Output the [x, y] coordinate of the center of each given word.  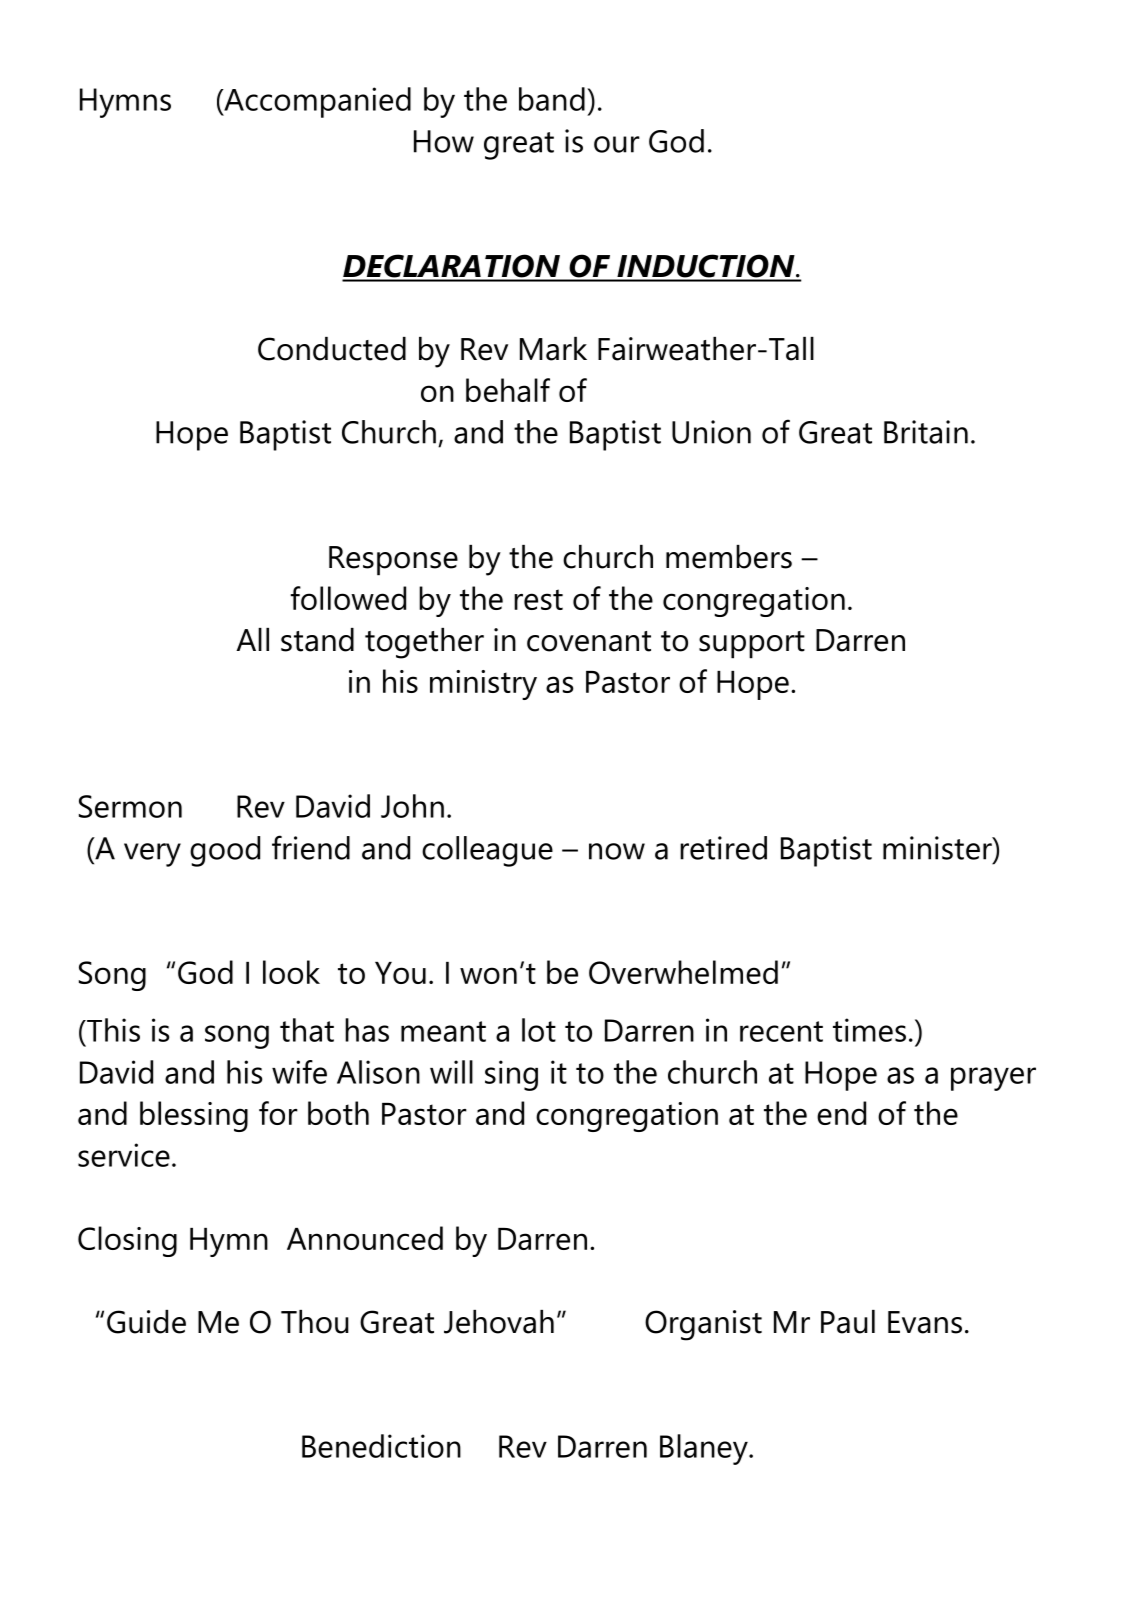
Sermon [130, 806]
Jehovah [499, 1322]
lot [539, 1030]
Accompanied [316, 102]
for [278, 1113]
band [552, 99]
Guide [146, 1322]
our [617, 144]
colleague [487, 851]
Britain [926, 432]
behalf [508, 390]
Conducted [332, 349]
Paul [848, 1322]
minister [938, 848]
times [869, 1030]
